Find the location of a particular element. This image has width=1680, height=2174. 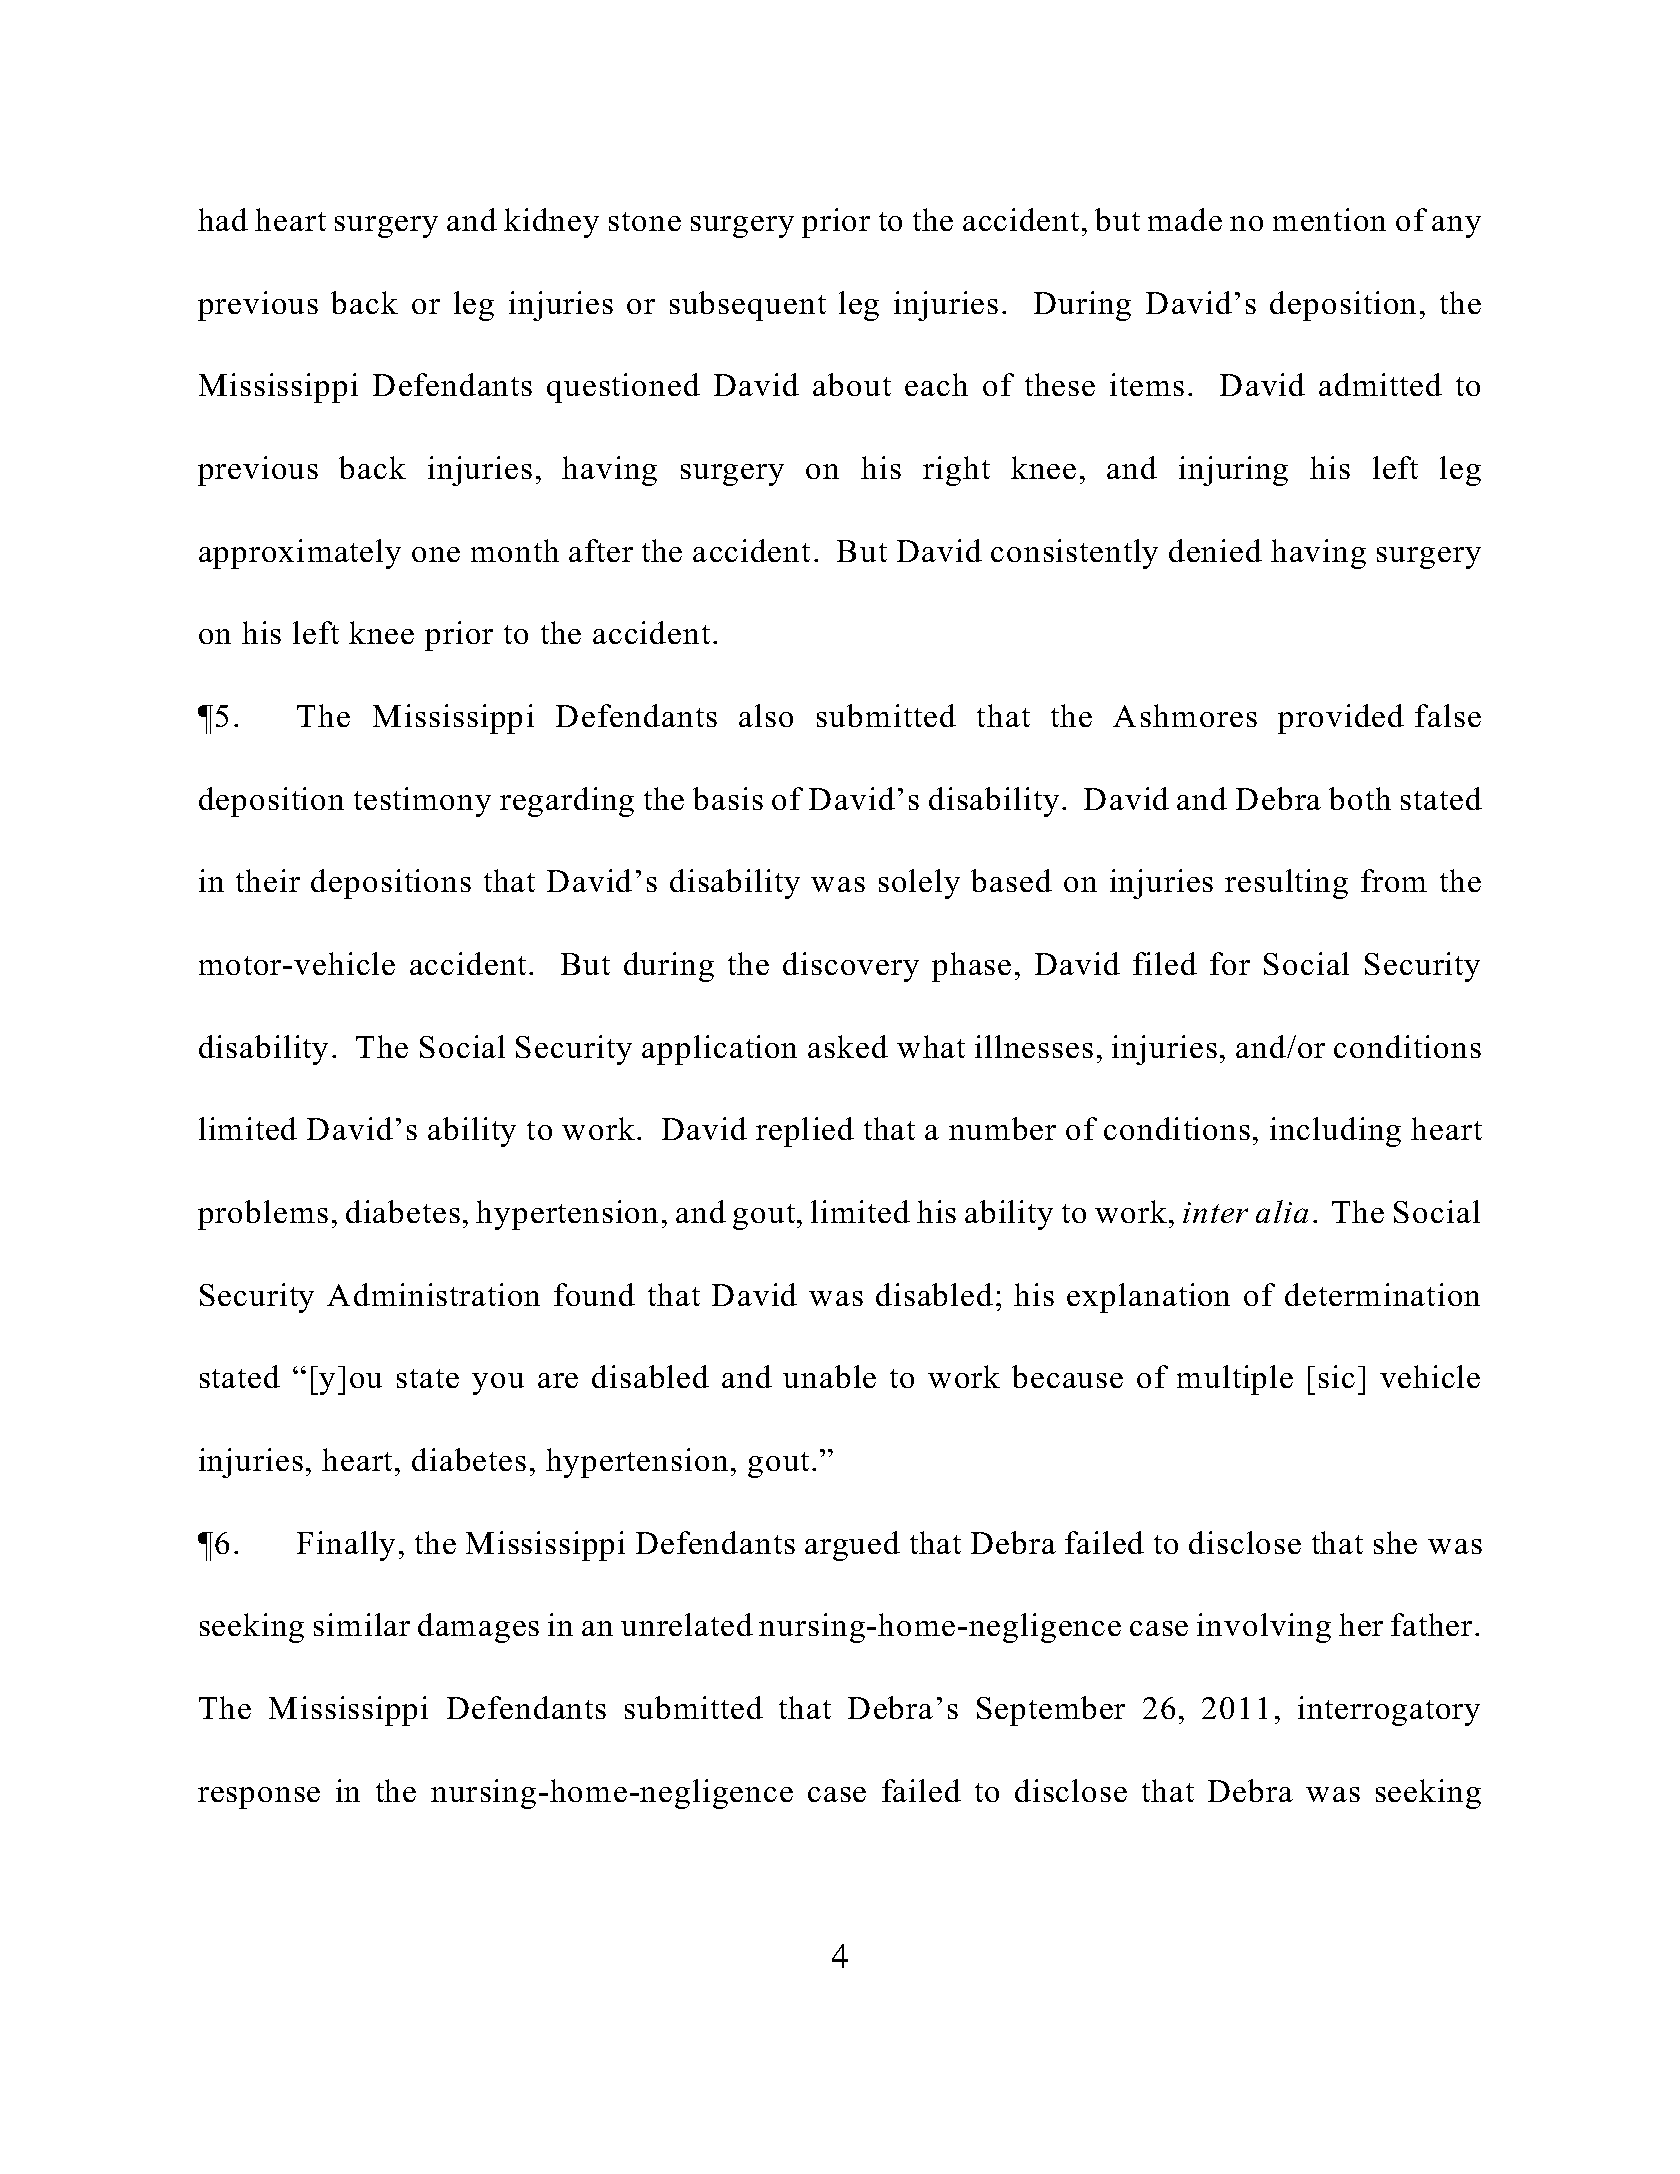

had is located at coordinates (223, 219).
